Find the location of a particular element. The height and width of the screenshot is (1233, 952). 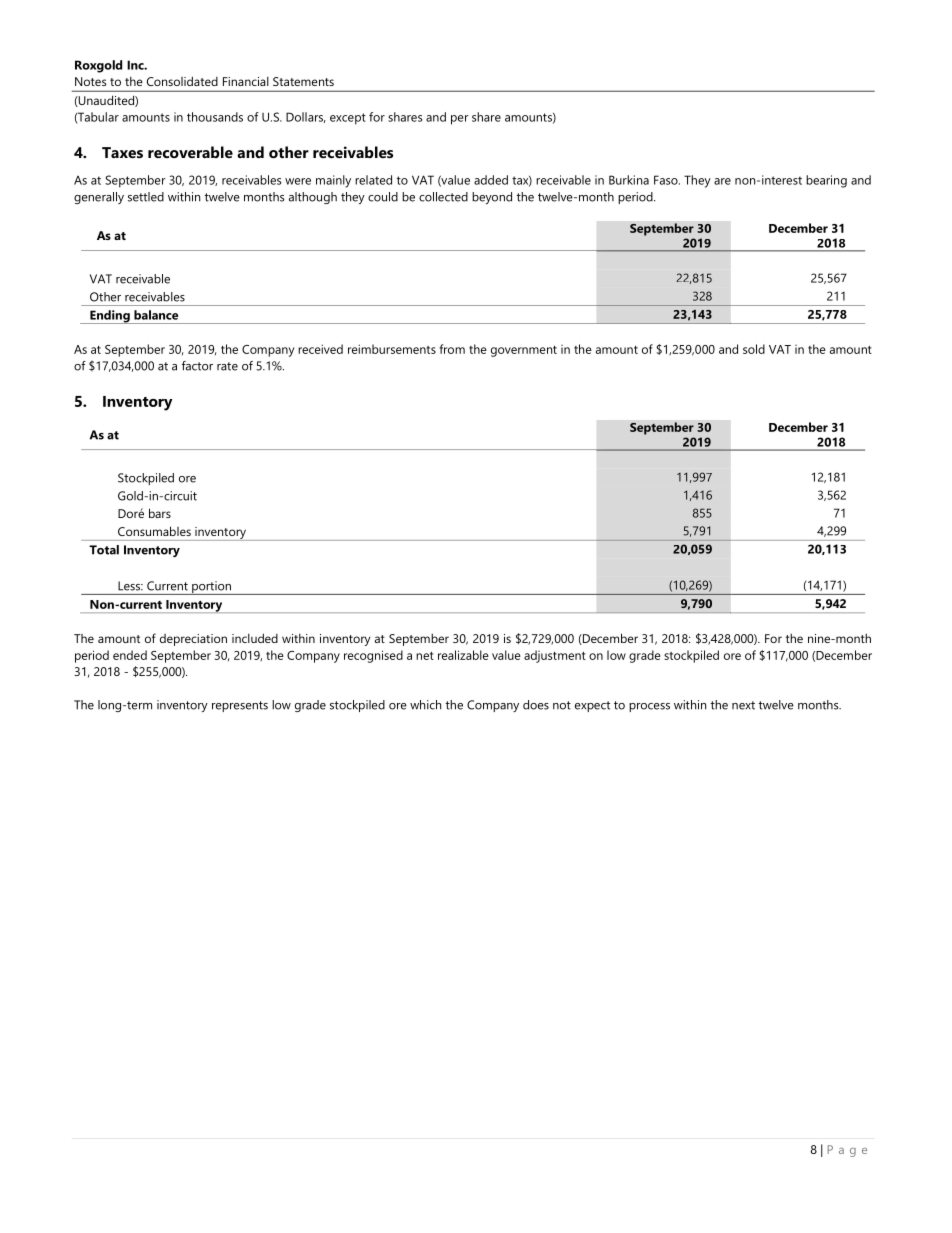

which is located at coordinates (425, 705).
